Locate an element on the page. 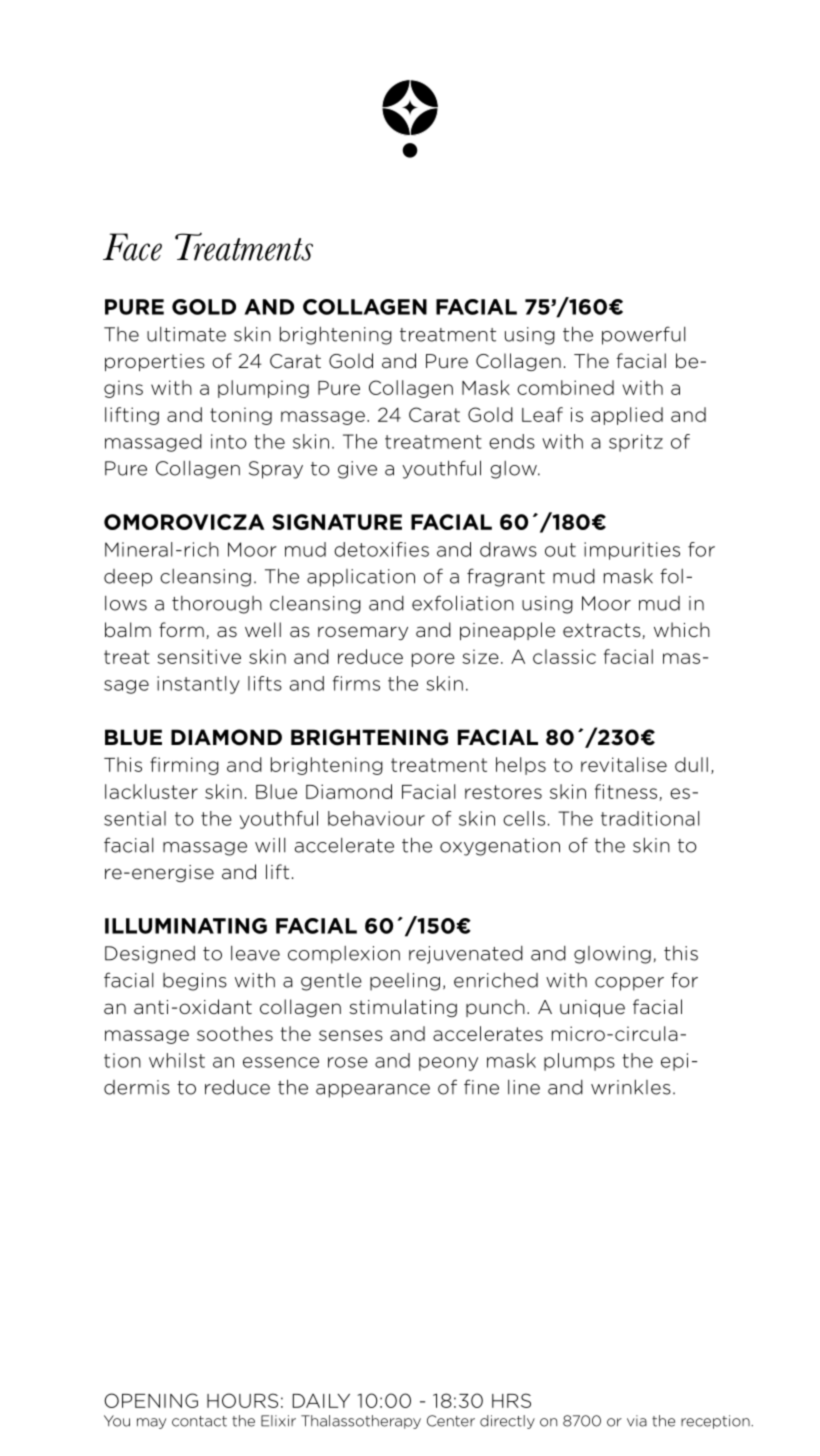 Image resolution: width=820 pixels, height=1456 pixels. powerful is located at coordinates (644, 335).
